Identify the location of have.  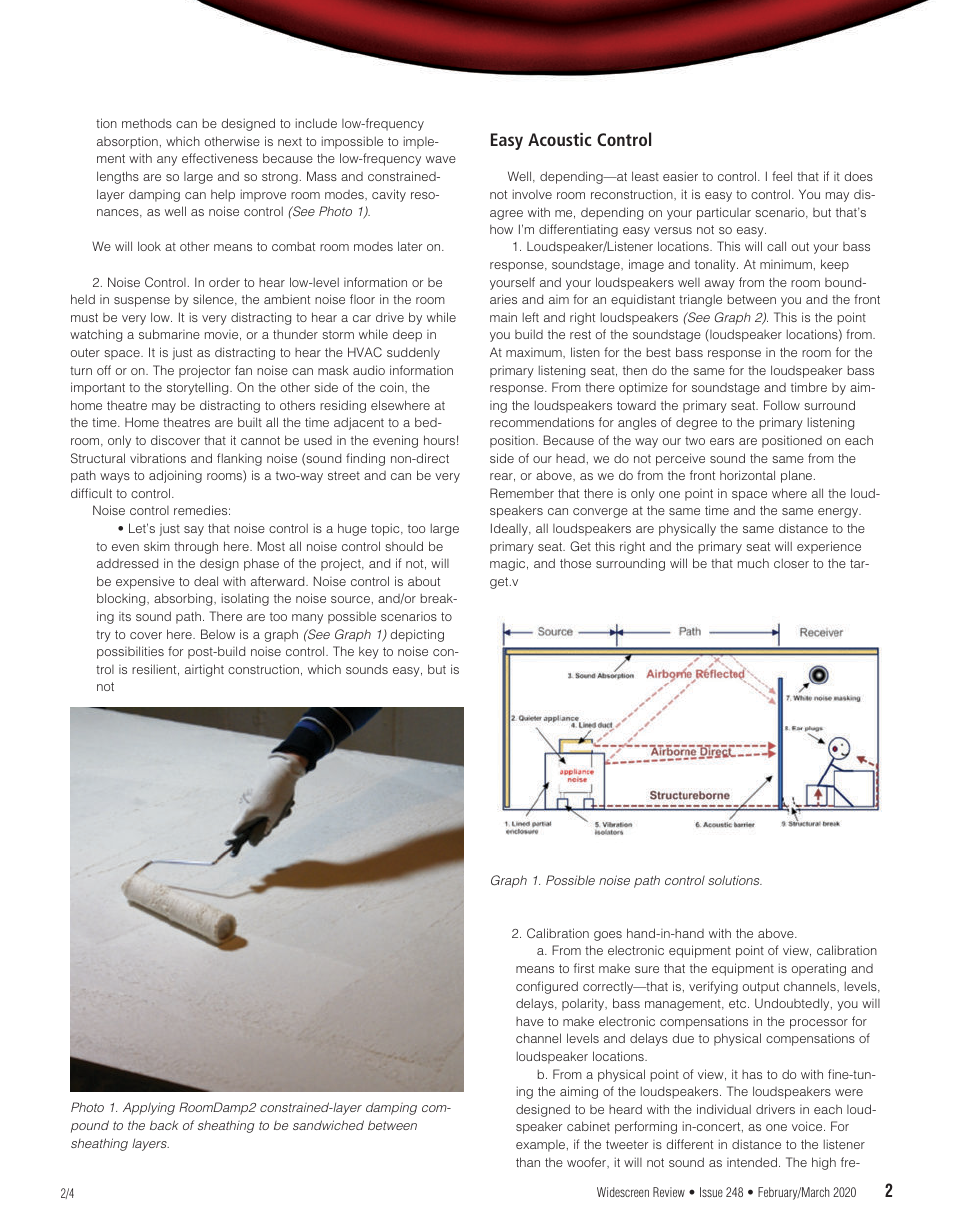
(530, 1021).
